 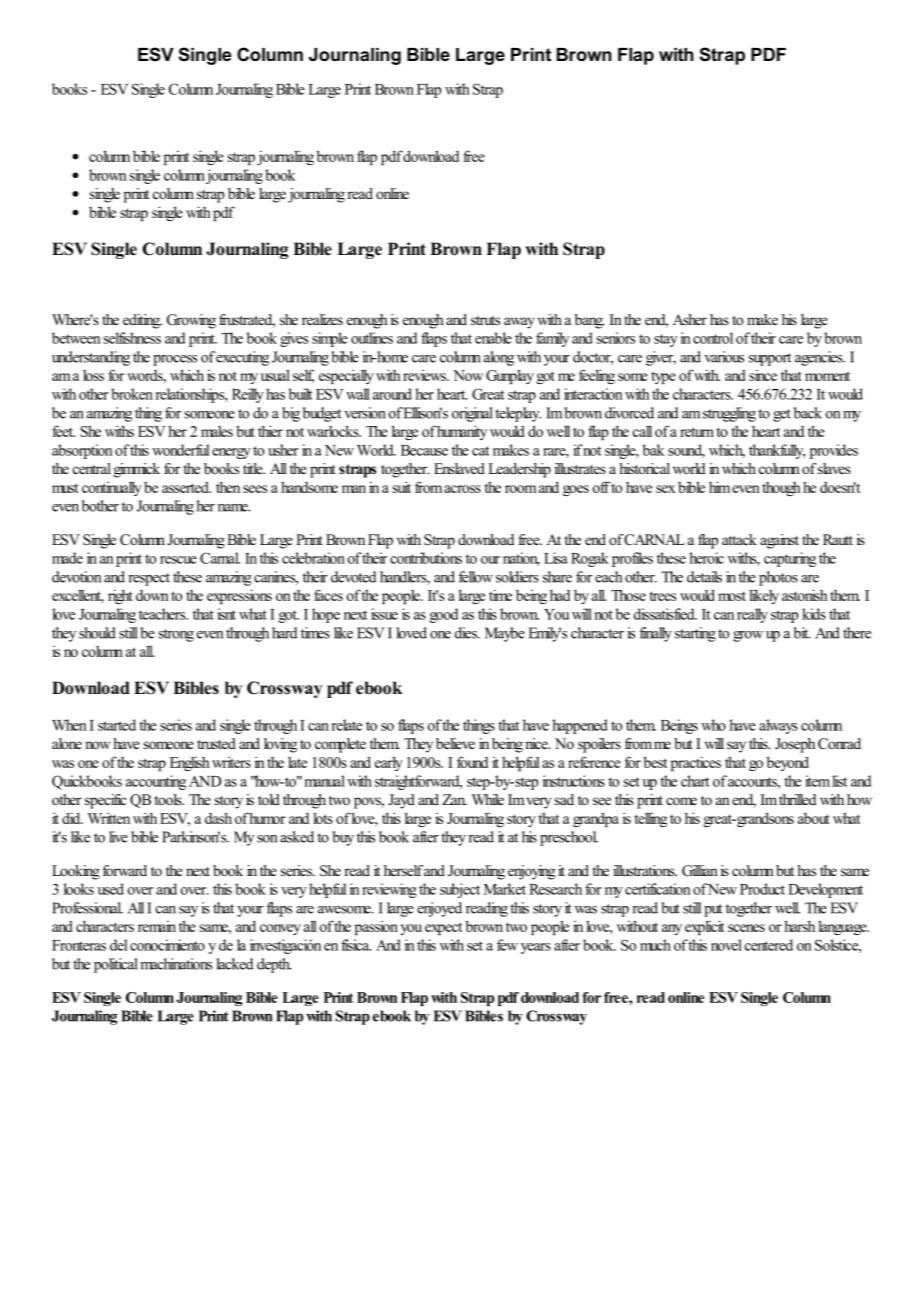 What do you see at coordinates (157, 926) in the page?
I see `remain` at bounding box center [157, 926].
